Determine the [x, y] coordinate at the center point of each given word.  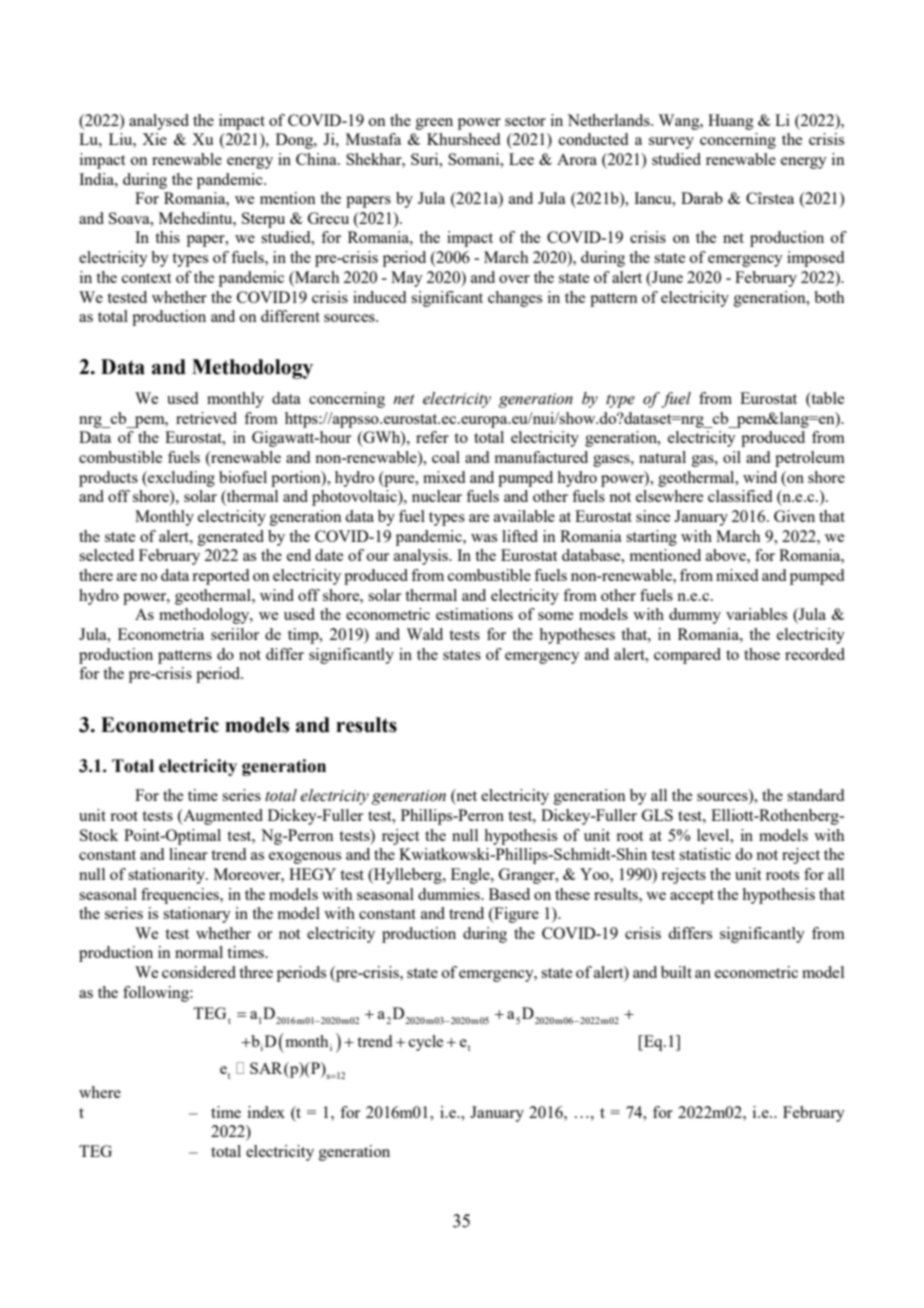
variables [756, 614]
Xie [154, 139]
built [676, 972]
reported [220, 577]
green [434, 124]
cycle [426, 1043]
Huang [731, 122]
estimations [474, 614]
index [266, 1112]
